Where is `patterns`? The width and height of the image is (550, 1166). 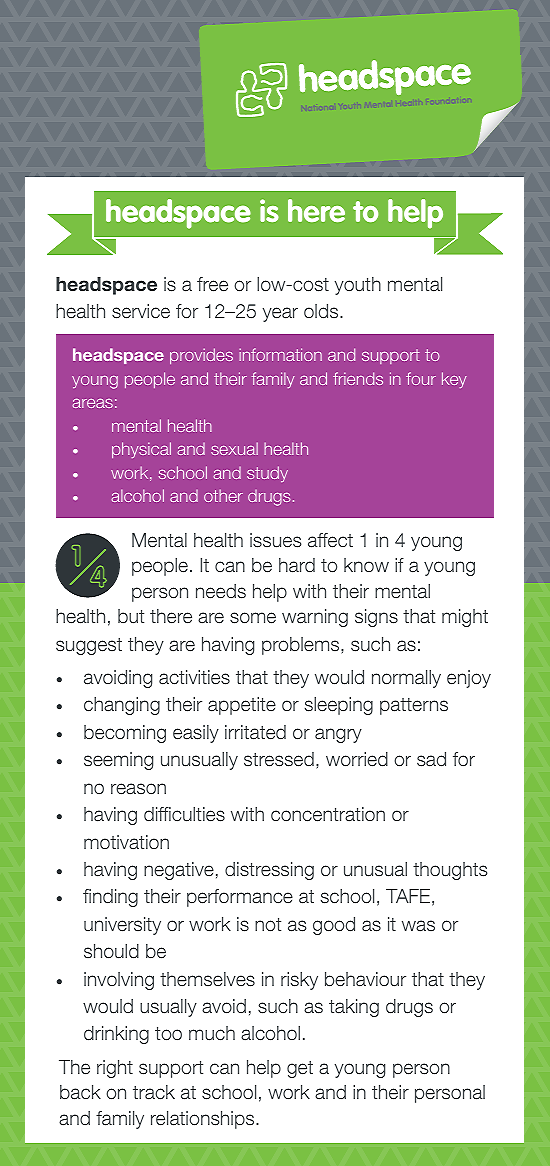
patterns is located at coordinates (414, 706).
